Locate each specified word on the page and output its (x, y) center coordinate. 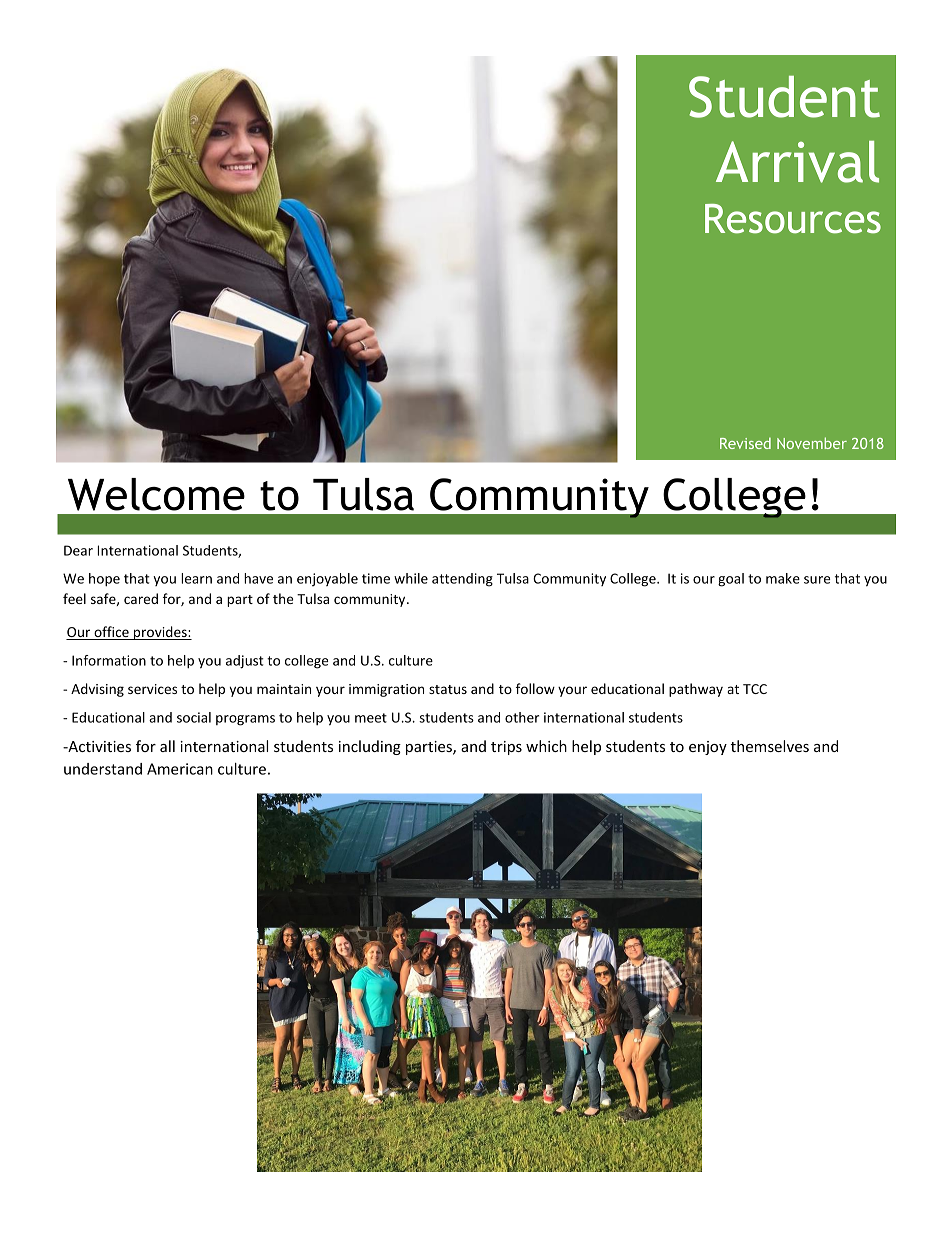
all (167, 746)
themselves (770, 746)
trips (506, 748)
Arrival (797, 162)
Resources (793, 219)
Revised (745, 443)
